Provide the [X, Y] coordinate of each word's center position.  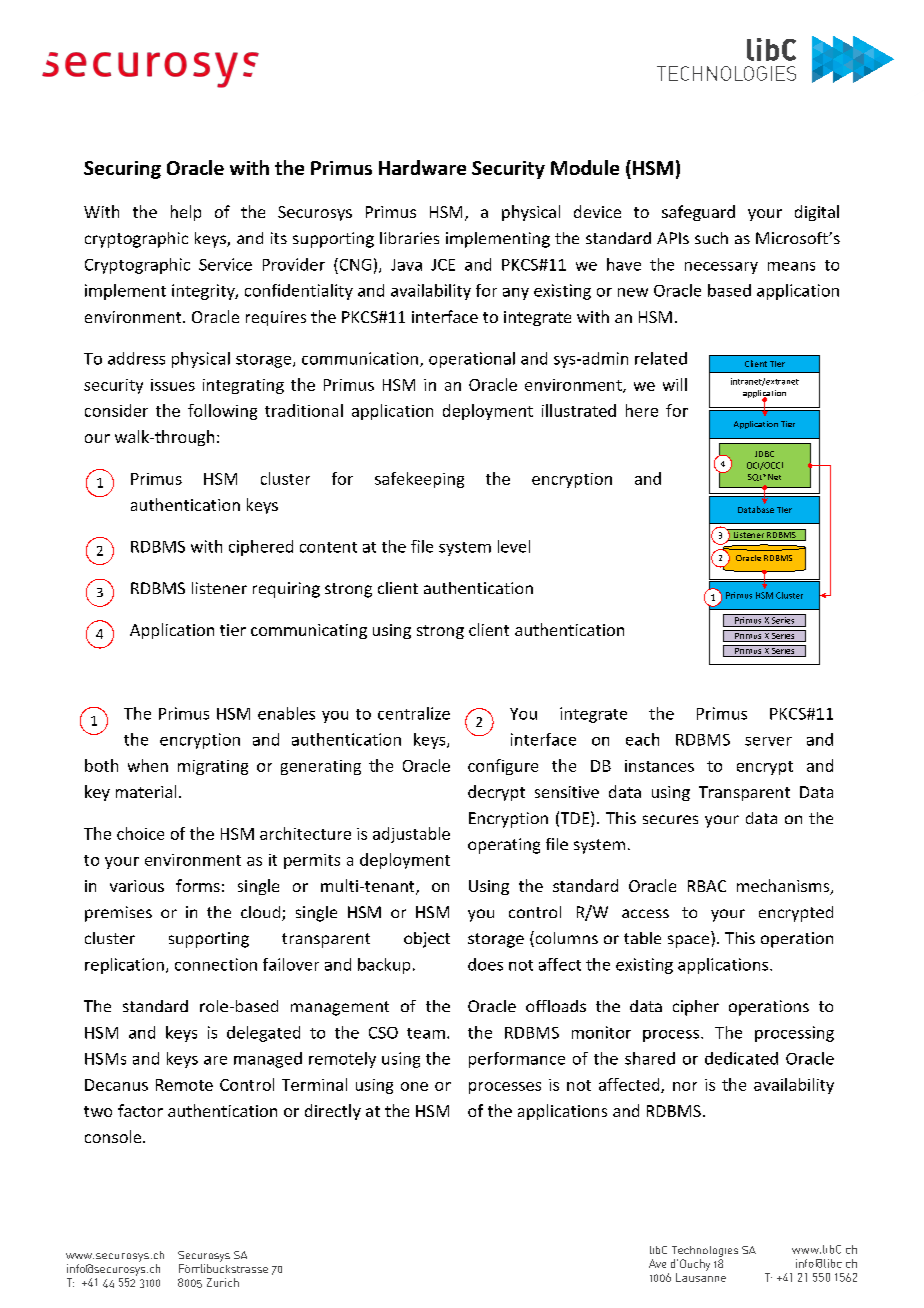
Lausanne [701, 1276]
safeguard [698, 213]
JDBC [764, 454]
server [768, 741]
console [114, 1136]
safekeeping [419, 480]
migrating [213, 767]
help [186, 213]
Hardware [422, 167]
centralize [414, 713]
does [485, 964]
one [414, 1086]
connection [216, 964]
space [688, 941]
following [222, 412]
